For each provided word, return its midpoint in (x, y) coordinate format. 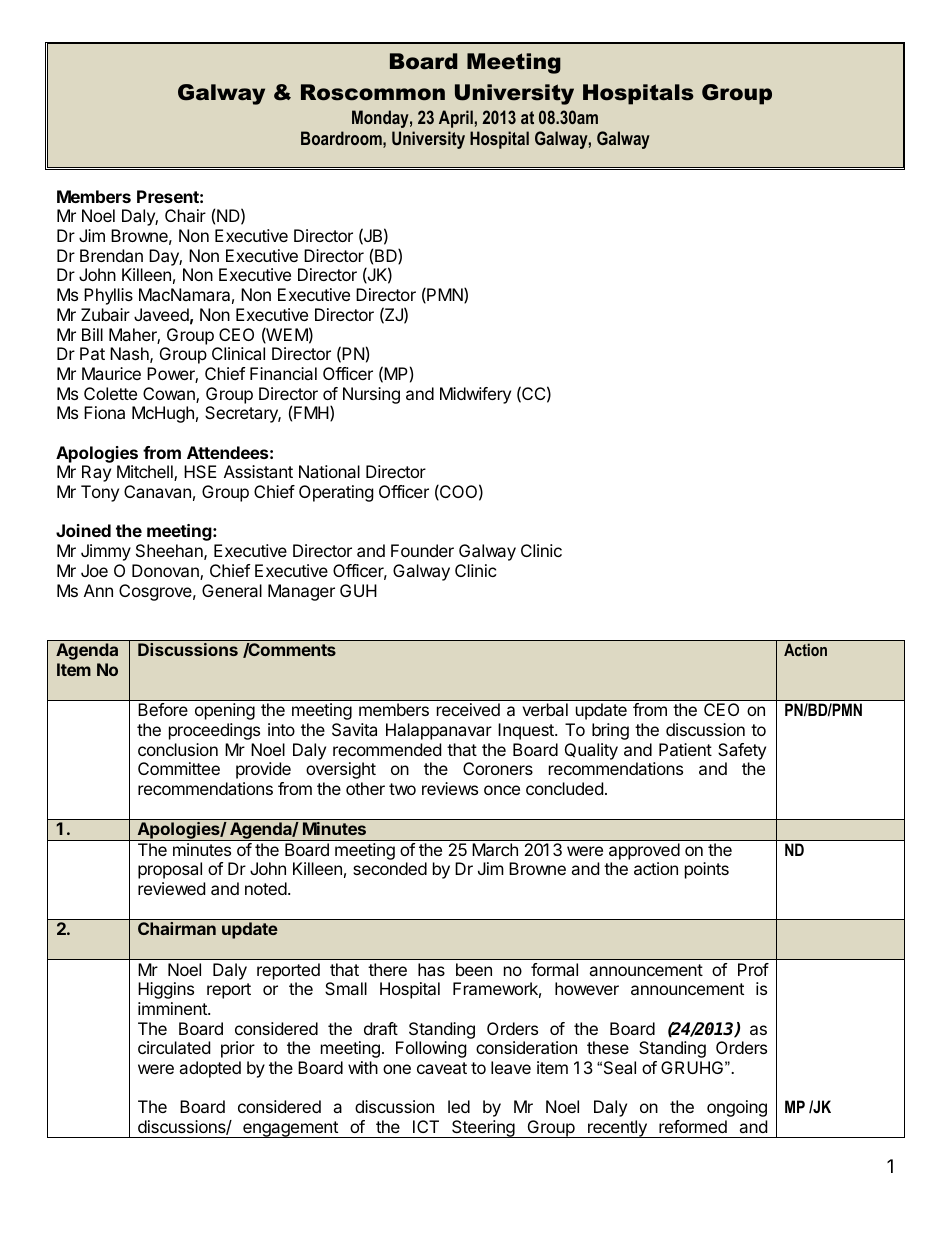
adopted (210, 1069)
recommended (387, 749)
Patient (685, 749)
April (456, 119)
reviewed (171, 888)
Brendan (111, 255)
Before (163, 709)
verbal (545, 709)
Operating (336, 493)
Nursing (371, 395)
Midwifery (475, 395)
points (707, 870)
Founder (422, 550)
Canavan (157, 491)
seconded (390, 868)
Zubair (105, 314)
